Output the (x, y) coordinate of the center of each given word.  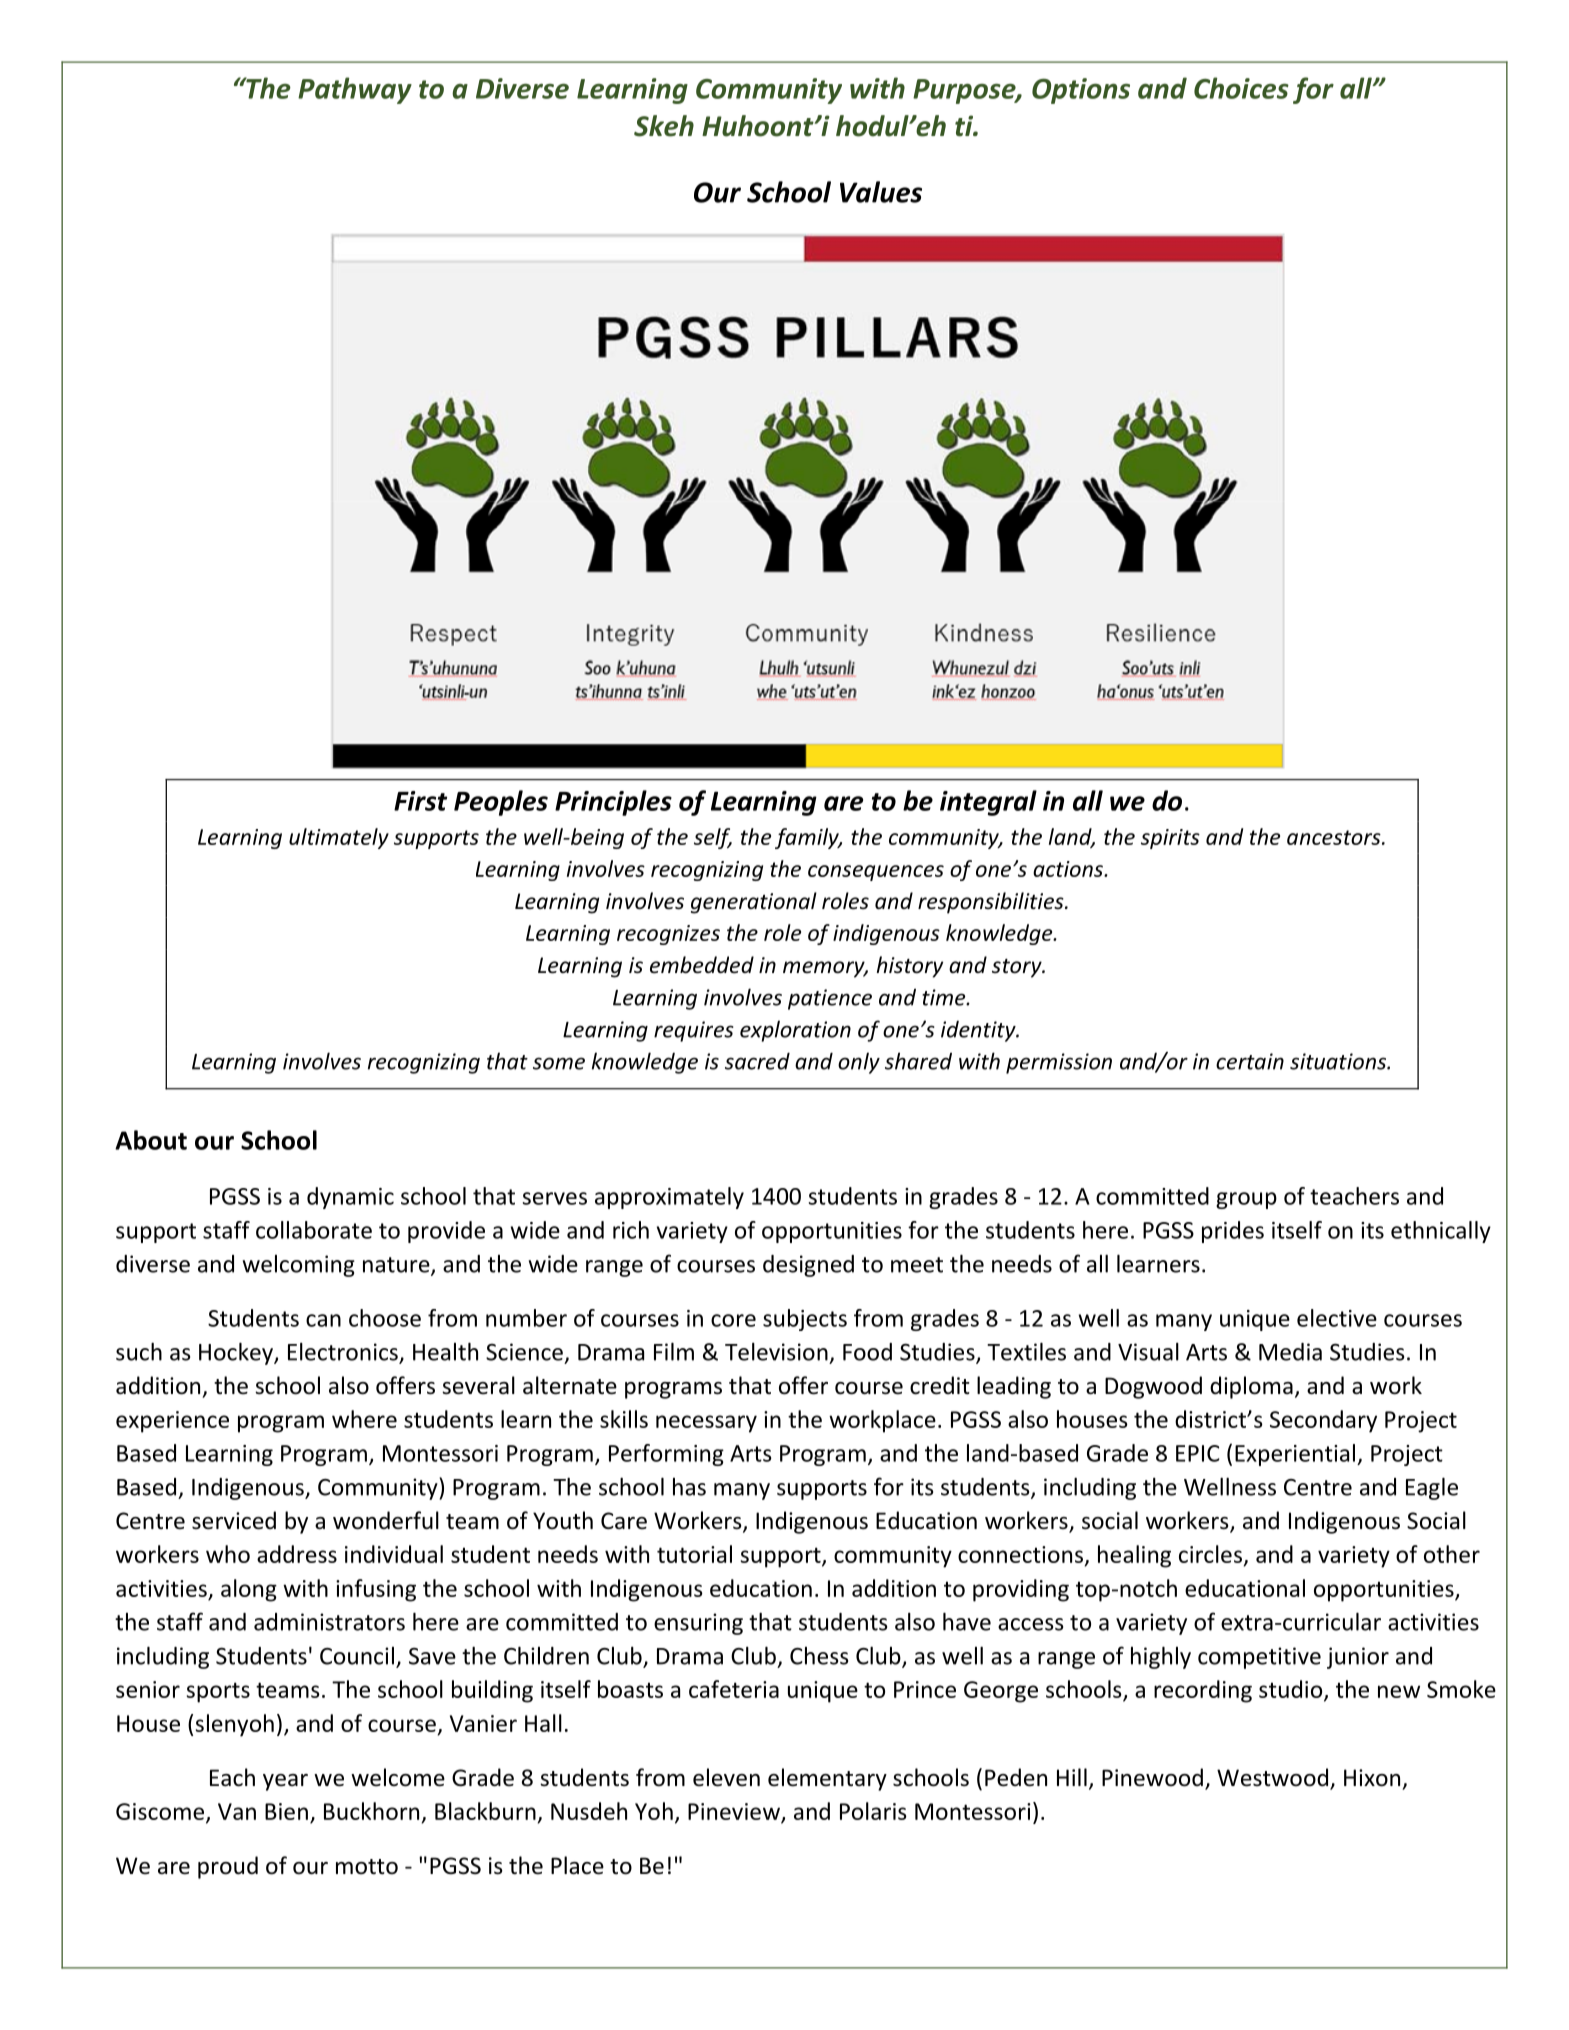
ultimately (339, 838)
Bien (286, 1811)
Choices (1241, 88)
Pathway (355, 90)
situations (1339, 1061)
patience (830, 999)
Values (881, 192)
